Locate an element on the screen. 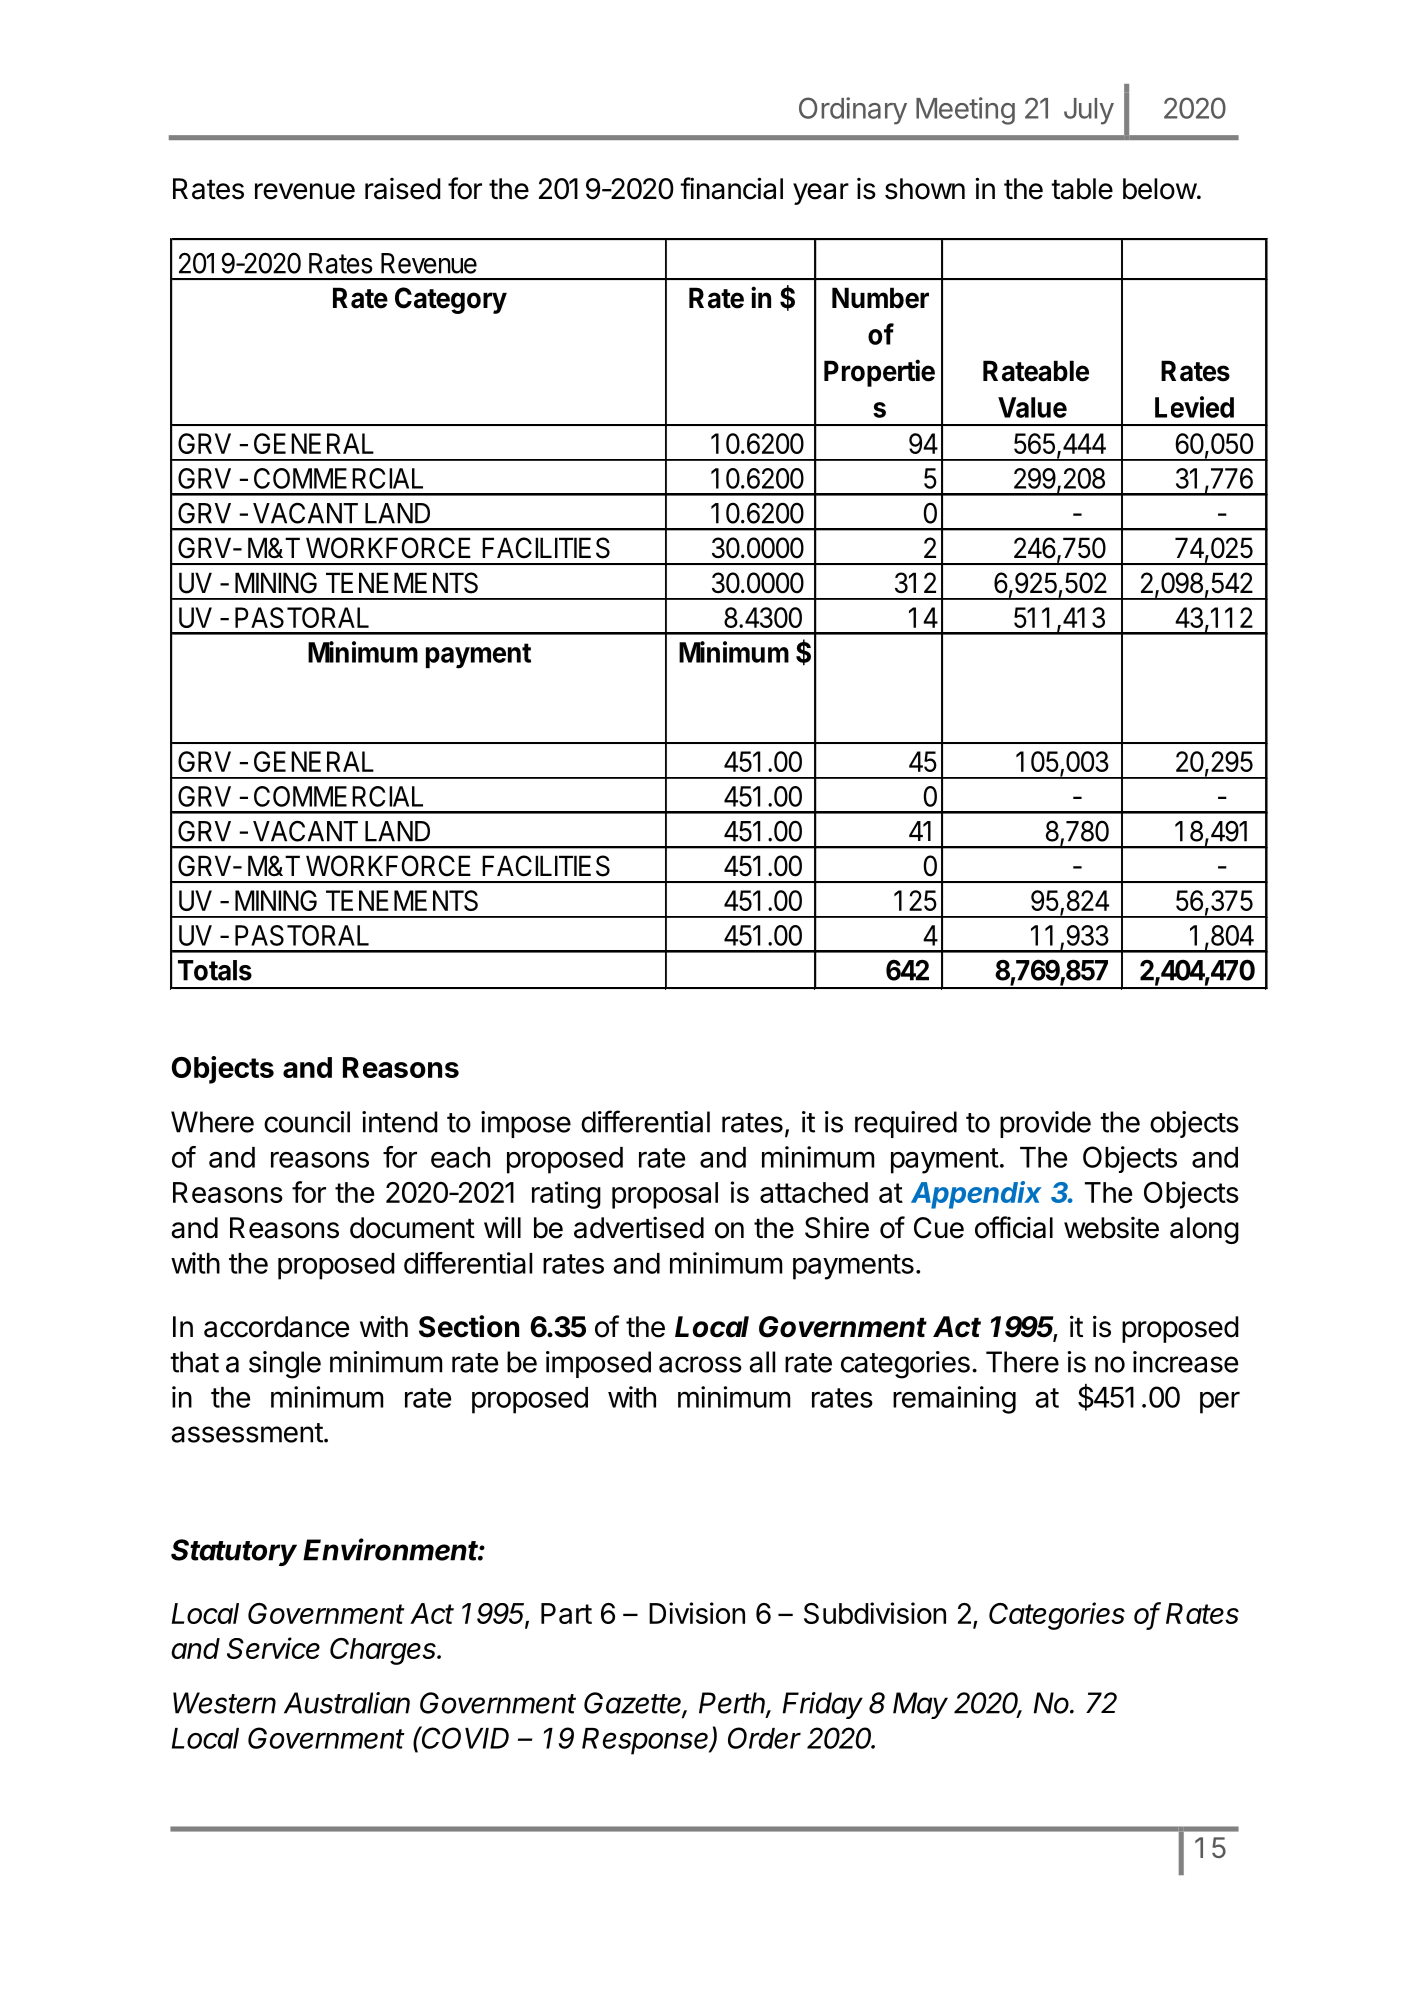 This screenshot has width=1409, height=1992. Totals is located at coordinates (215, 970).
